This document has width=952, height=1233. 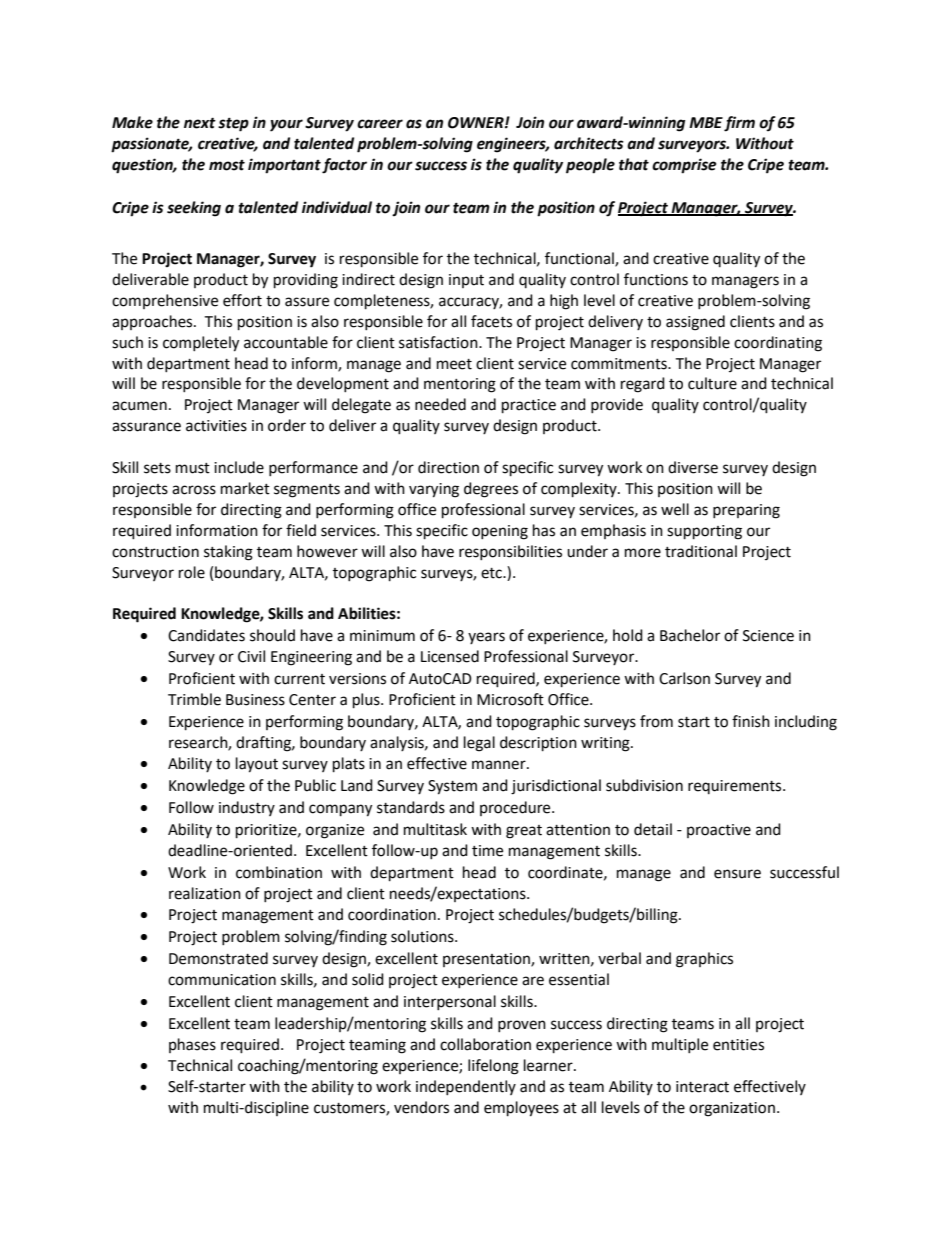 I want to click on most, so click(x=227, y=165).
